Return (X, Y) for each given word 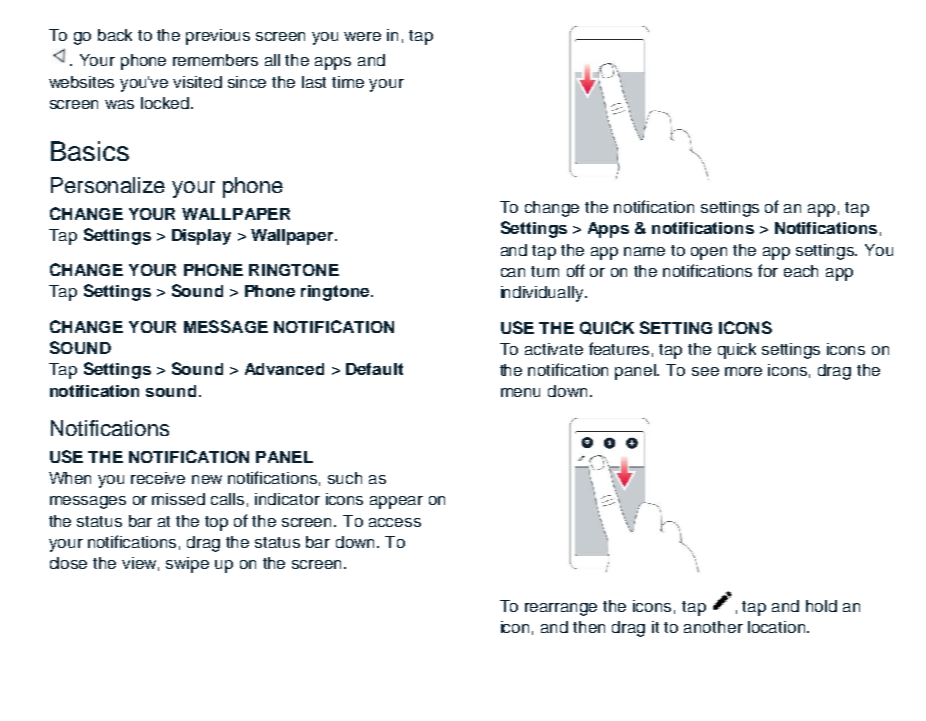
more (743, 371)
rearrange (561, 609)
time (348, 82)
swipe (187, 565)
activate (554, 349)
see (705, 371)
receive (158, 478)
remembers (215, 60)
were (362, 36)
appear (396, 502)
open (709, 253)
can (513, 272)
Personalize (108, 185)
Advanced (284, 369)
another (713, 627)
